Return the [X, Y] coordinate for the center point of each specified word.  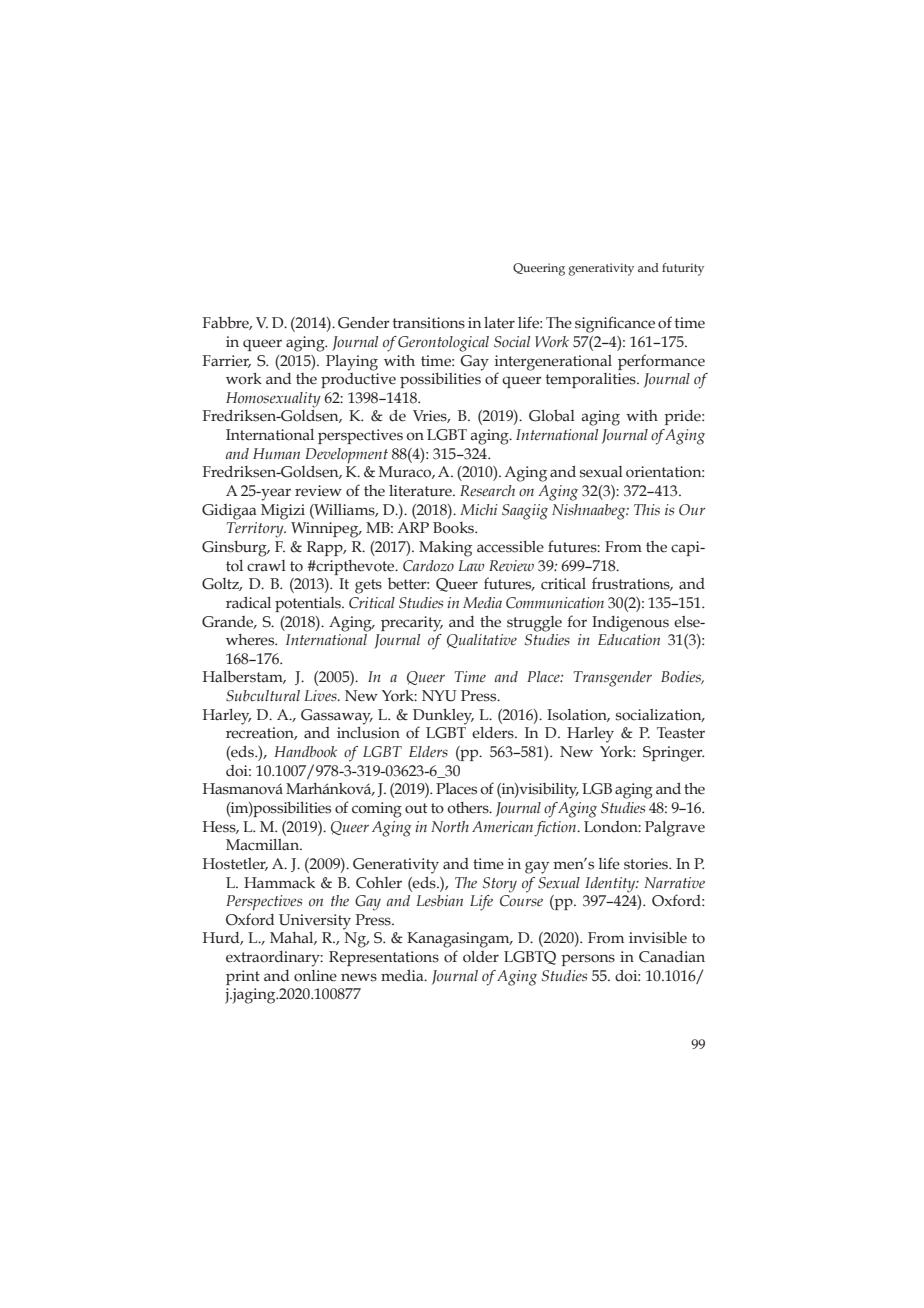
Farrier [226, 361]
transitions [429, 323]
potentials [309, 604]
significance [615, 324]
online [315, 976]
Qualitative [482, 641]
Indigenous [630, 624]
